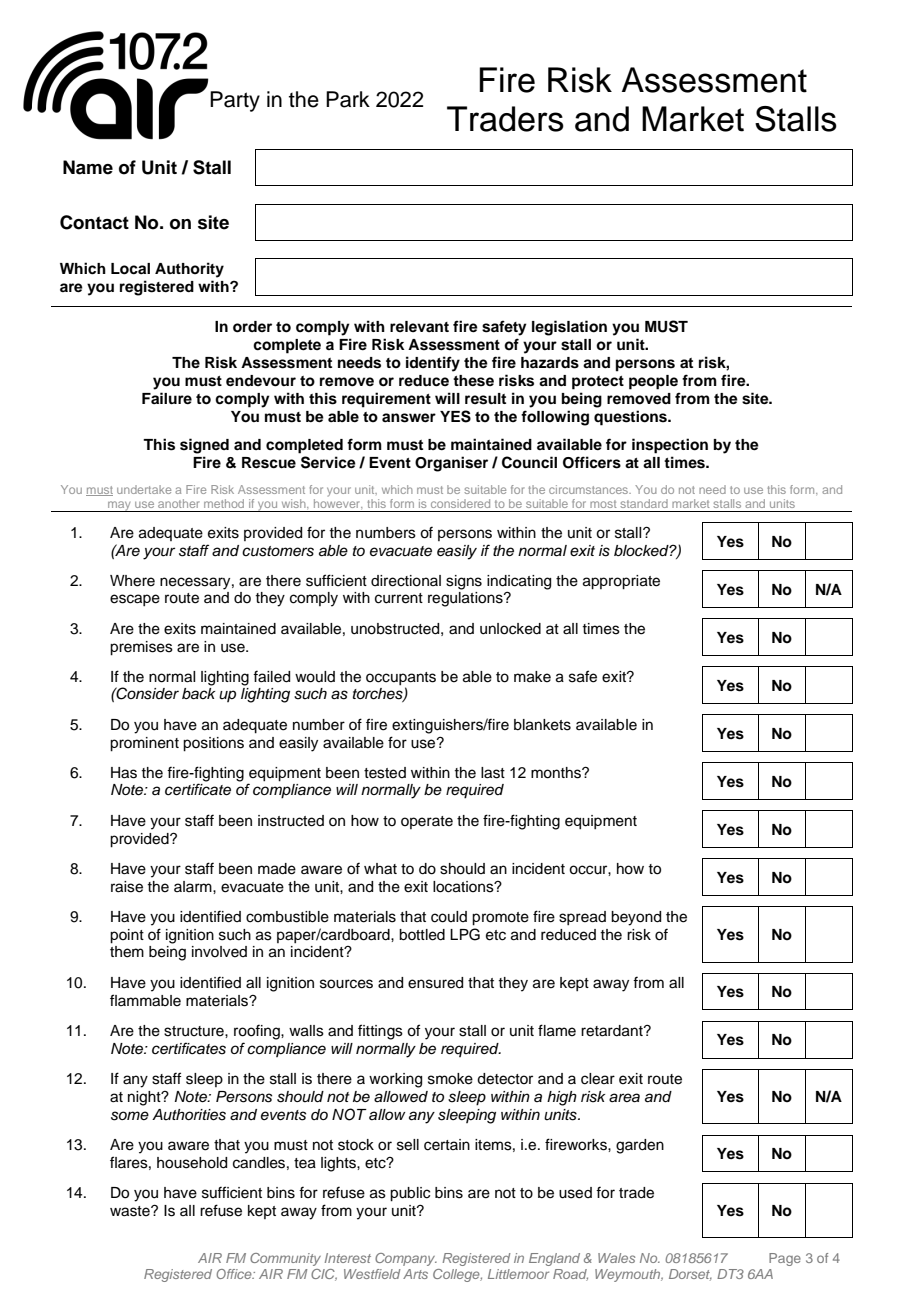 The height and width of the page is (1308, 924). What do you see at coordinates (401, 678) in the page?
I see `occupants` at bounding box center [401, 678].
